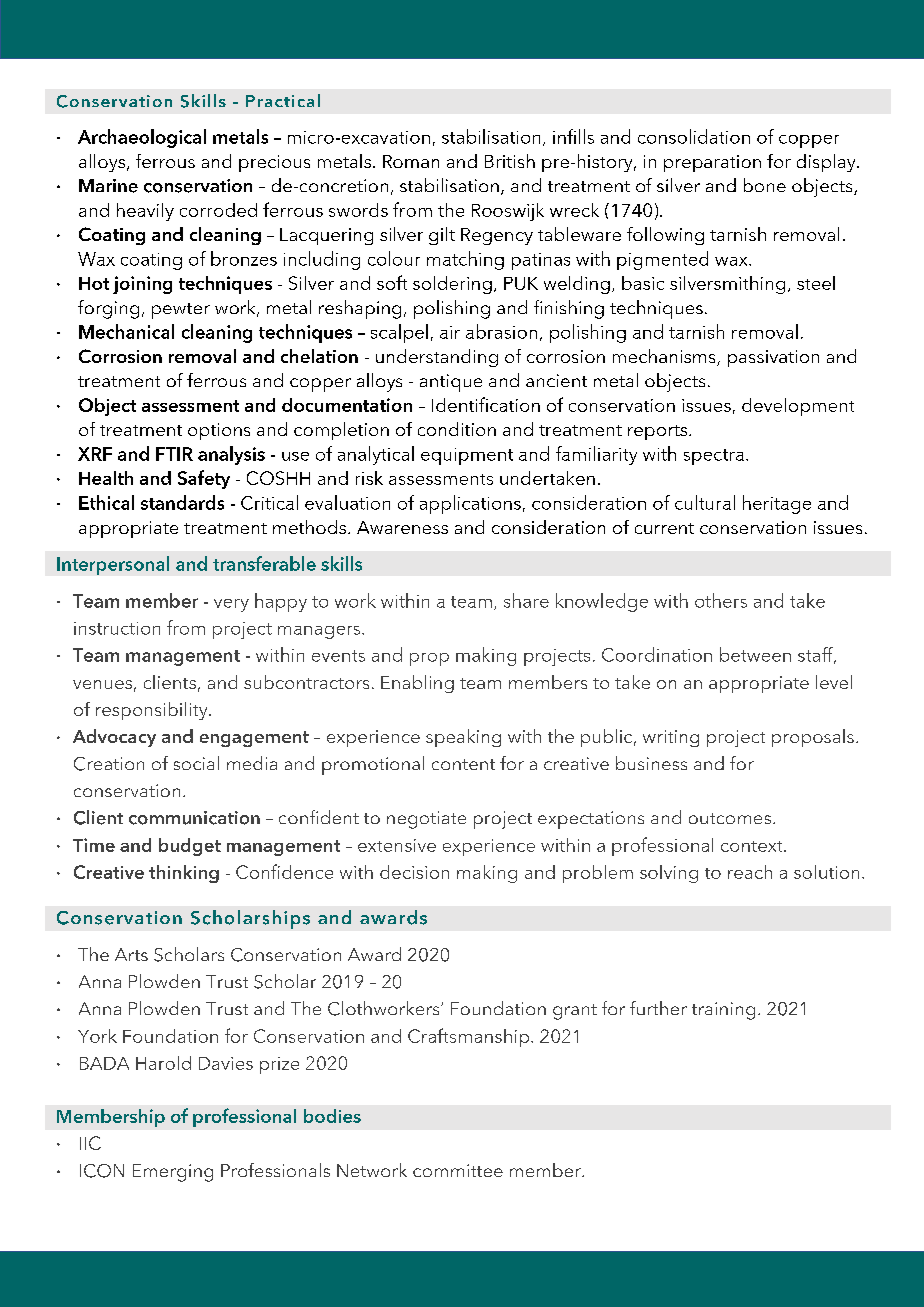  What do you see at coordinates (694, 136) in the screenshot?
I see `consolidation` at bounding box center [694, 136].
